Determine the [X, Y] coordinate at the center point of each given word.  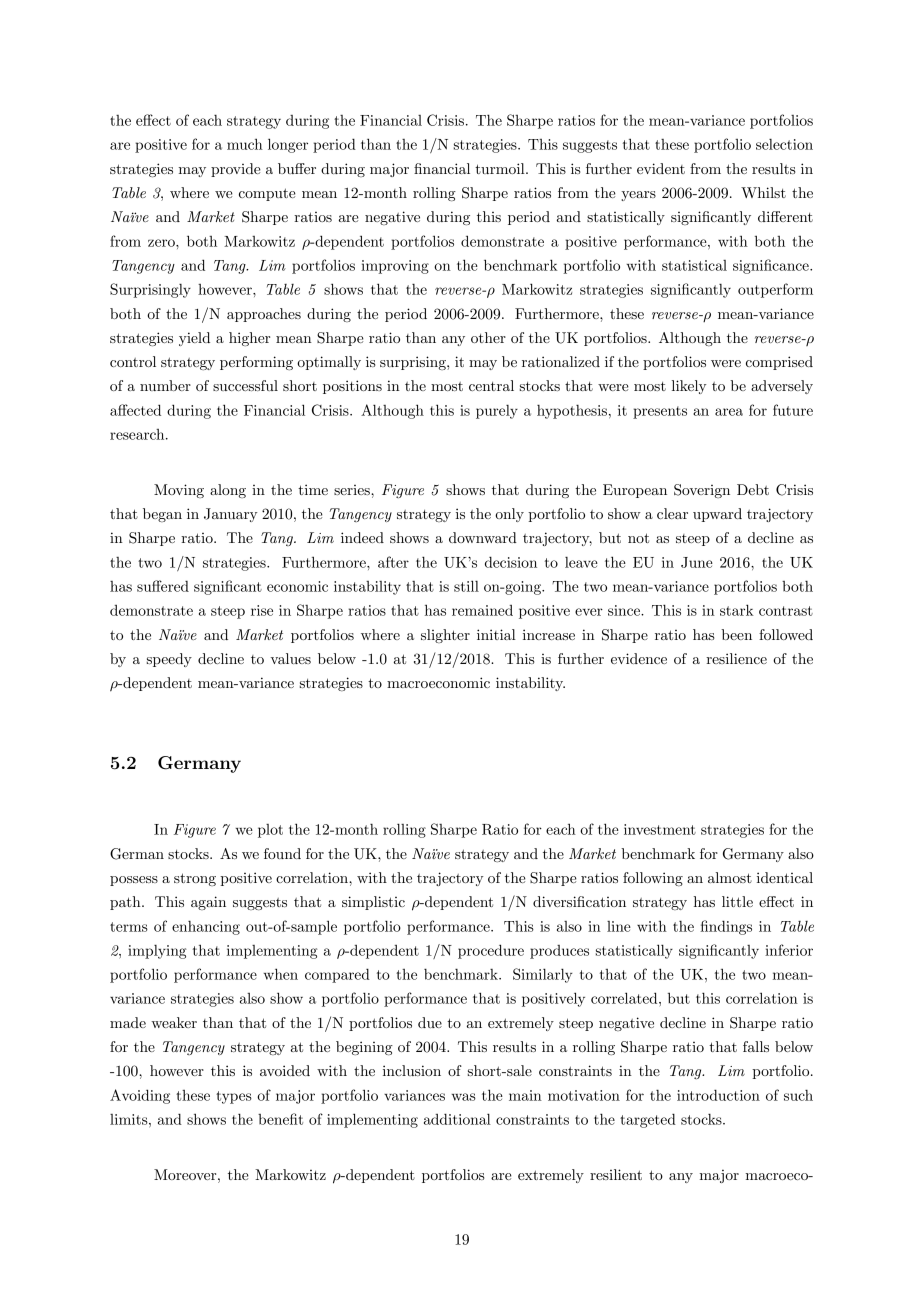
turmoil [501, 168]
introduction [718, 1095]
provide [236, 170]
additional [457, 1119]
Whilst [763, 192]
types [234, 1097]
